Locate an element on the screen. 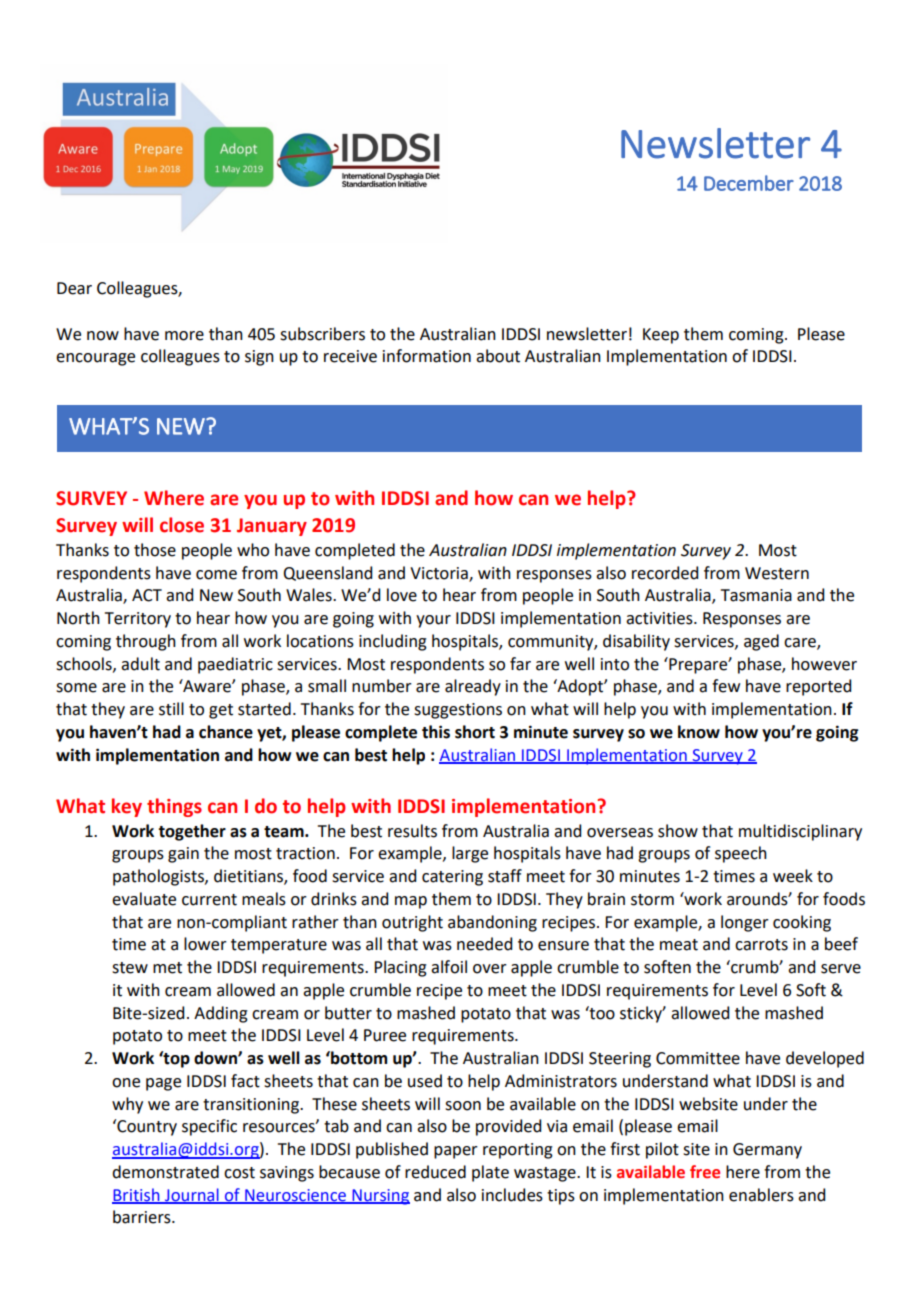  information is located at coordinates (427, 356).
